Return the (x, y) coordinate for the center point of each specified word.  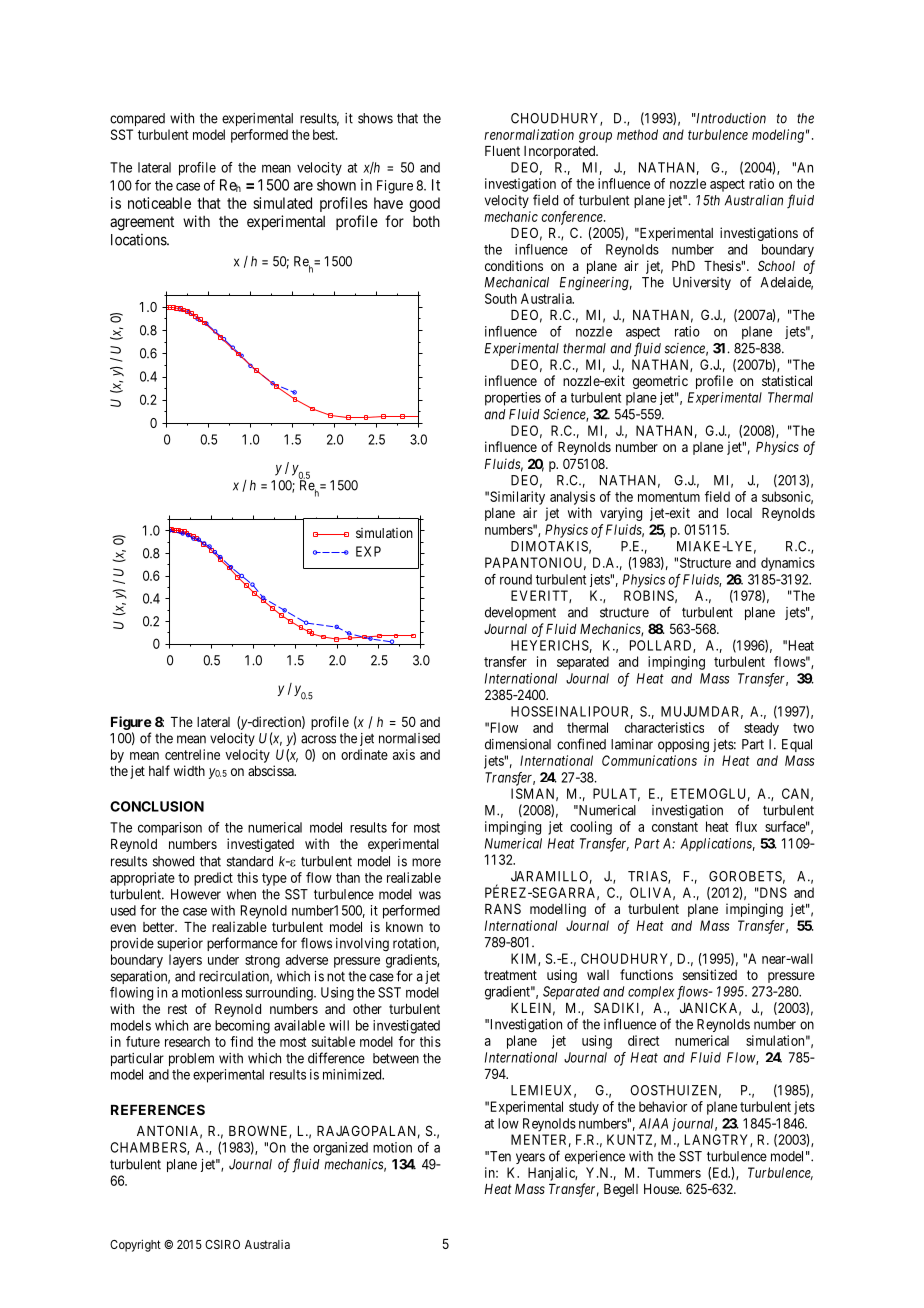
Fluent (502, 151)
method (637, 134)
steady (761, 729)
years (530, 1158)
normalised (409, 738)
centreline (192, 754)
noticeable (159, 203)
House (662, 1189)
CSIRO (222, 1244)
